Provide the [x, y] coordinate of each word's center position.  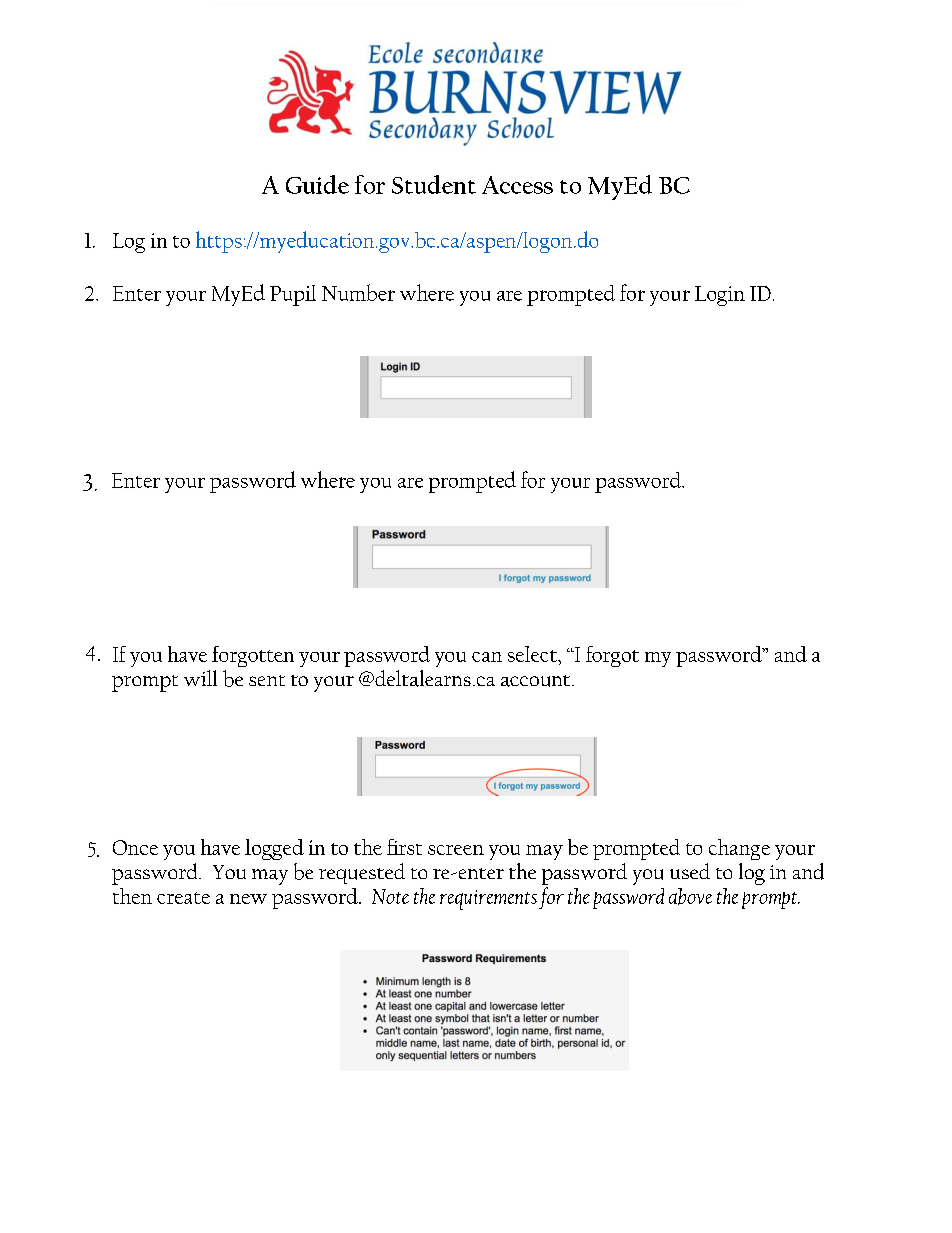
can [487, 657]
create [183, 898]
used [690, 871]
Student [434, 184]
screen [456, 850]
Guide [317, 184]
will [200, 678]
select [533, 654]
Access [517, 185]
